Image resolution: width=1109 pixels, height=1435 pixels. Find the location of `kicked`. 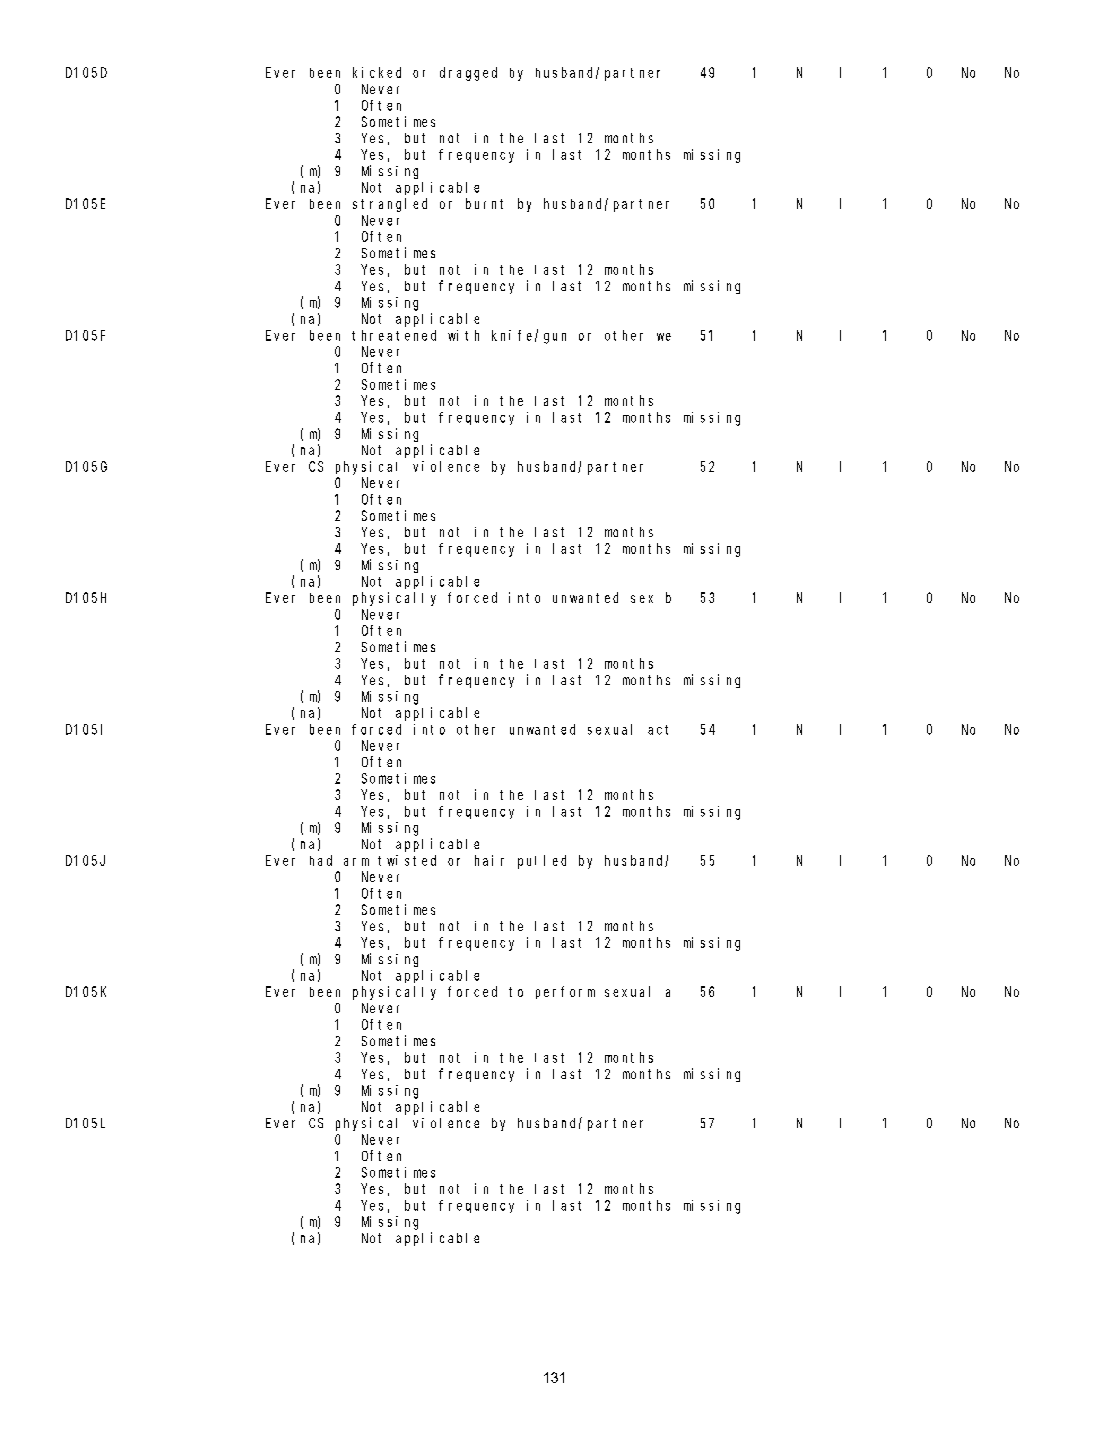

kicked is located at coordinates (377, 72).
